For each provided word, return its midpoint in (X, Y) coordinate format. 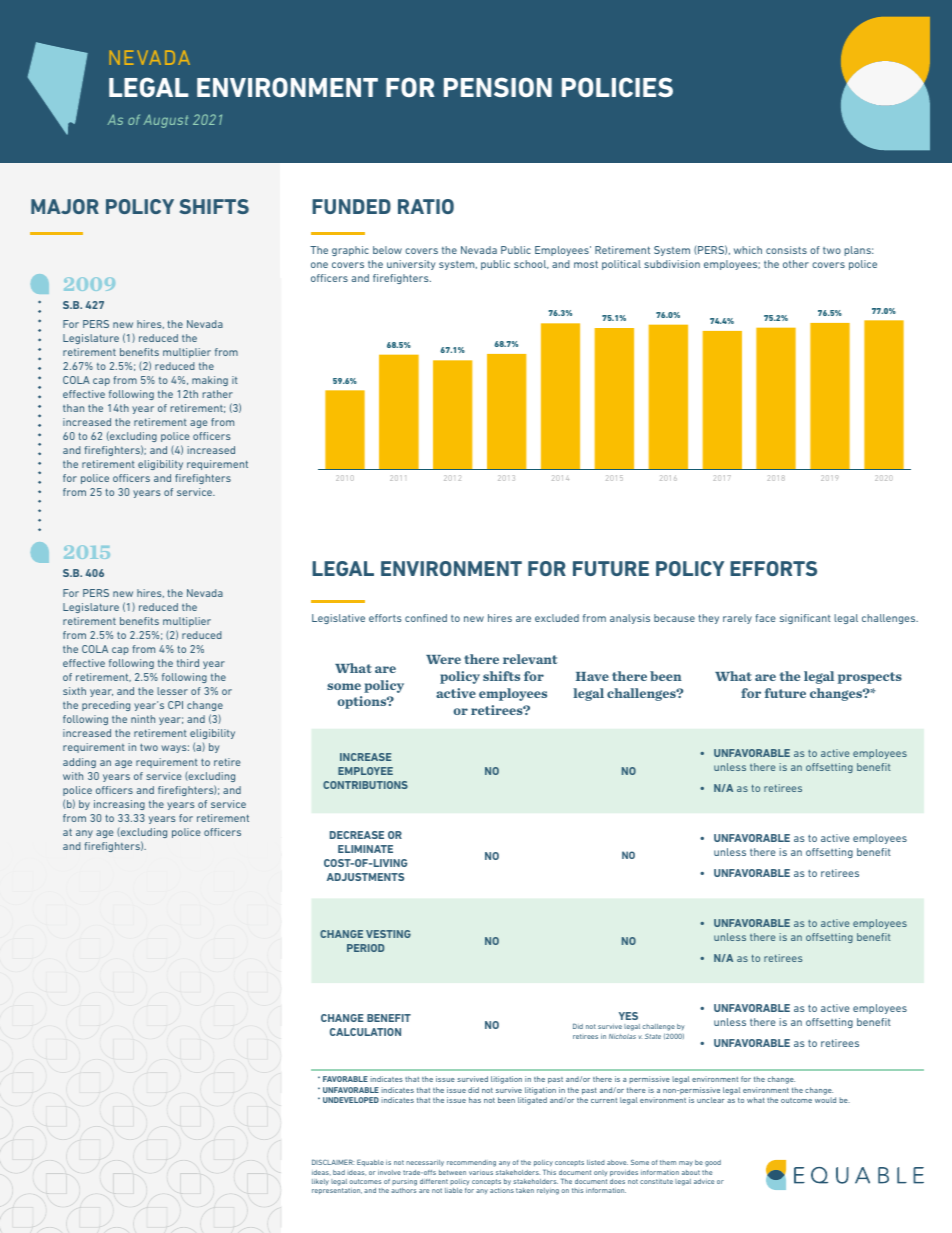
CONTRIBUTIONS (365, 785)
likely (320, 1182)
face (765, 618)
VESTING (388, 934)
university (411, 265)
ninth (143, 719)
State (653, 1036)
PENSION (498, 87)
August (165, 121)
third (188, 663)
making (210, 381)
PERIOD (365, 948)
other (796, 264)
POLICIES (617, 87)
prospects (870, 678)
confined (426, 618)
